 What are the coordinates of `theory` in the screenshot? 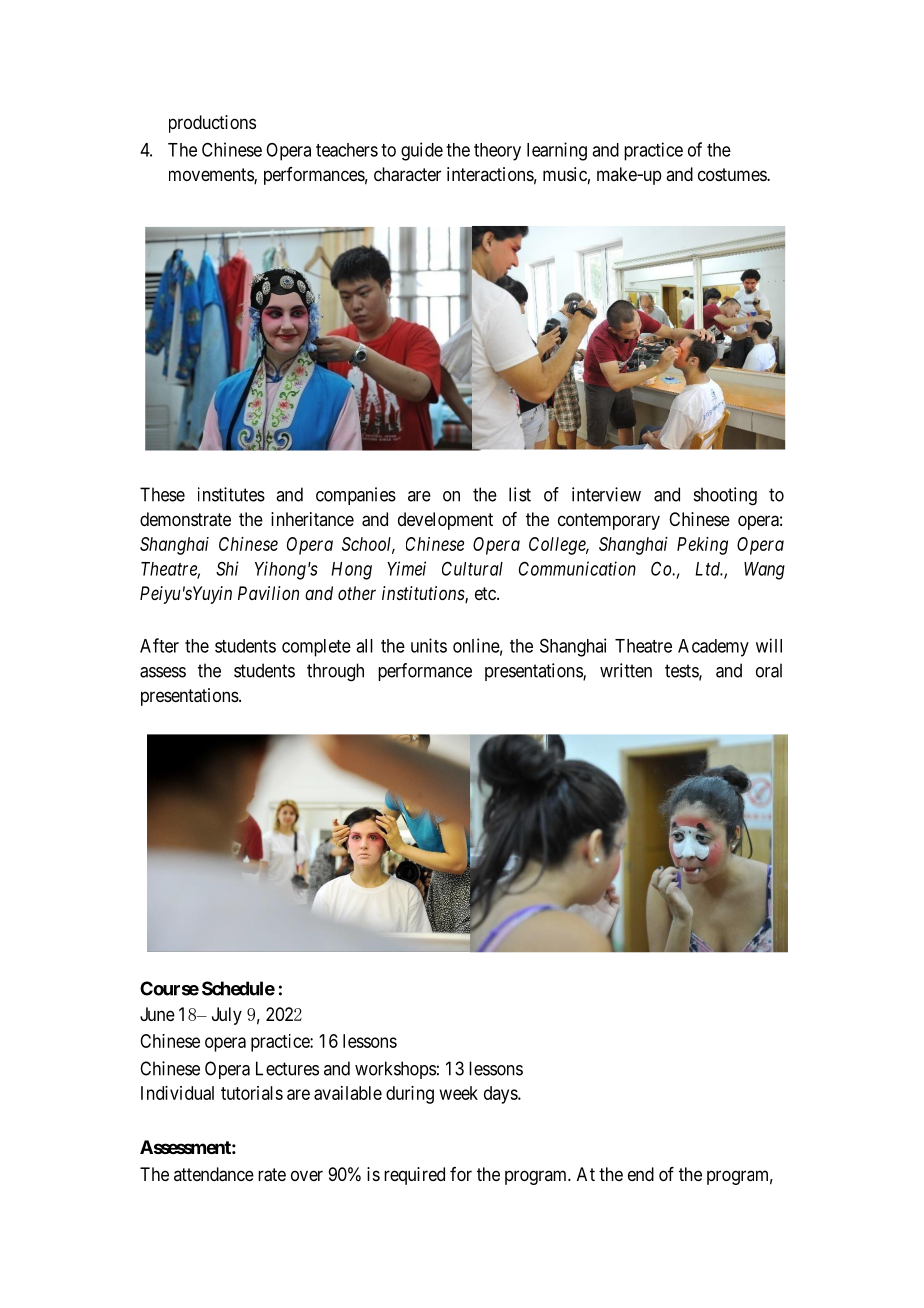 It's located at (497, 152).
